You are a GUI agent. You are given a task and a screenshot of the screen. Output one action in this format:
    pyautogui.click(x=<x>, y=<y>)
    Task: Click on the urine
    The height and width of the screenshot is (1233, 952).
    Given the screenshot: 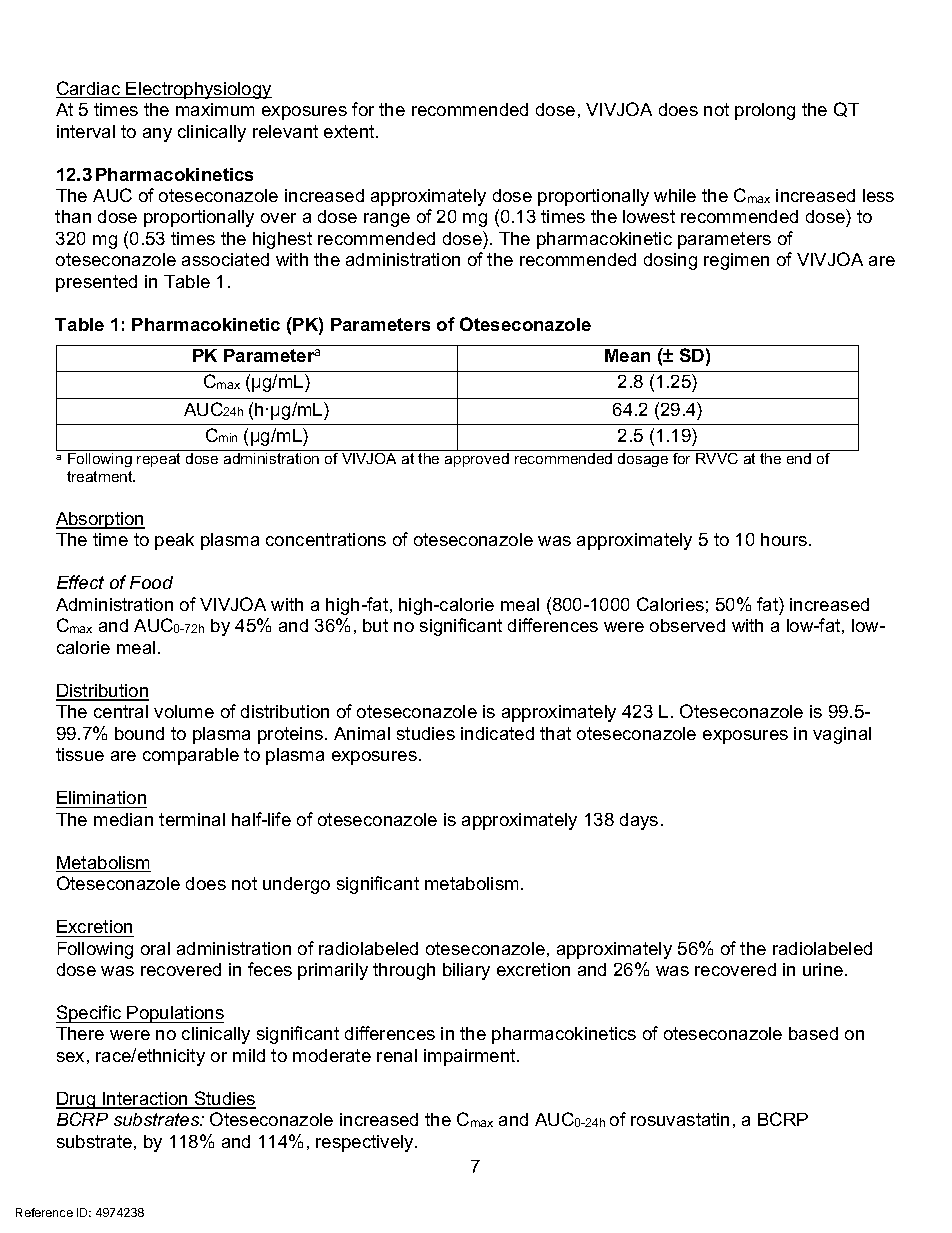 What is the action you would take?
    pyautogui.click(x=824, y=969)
